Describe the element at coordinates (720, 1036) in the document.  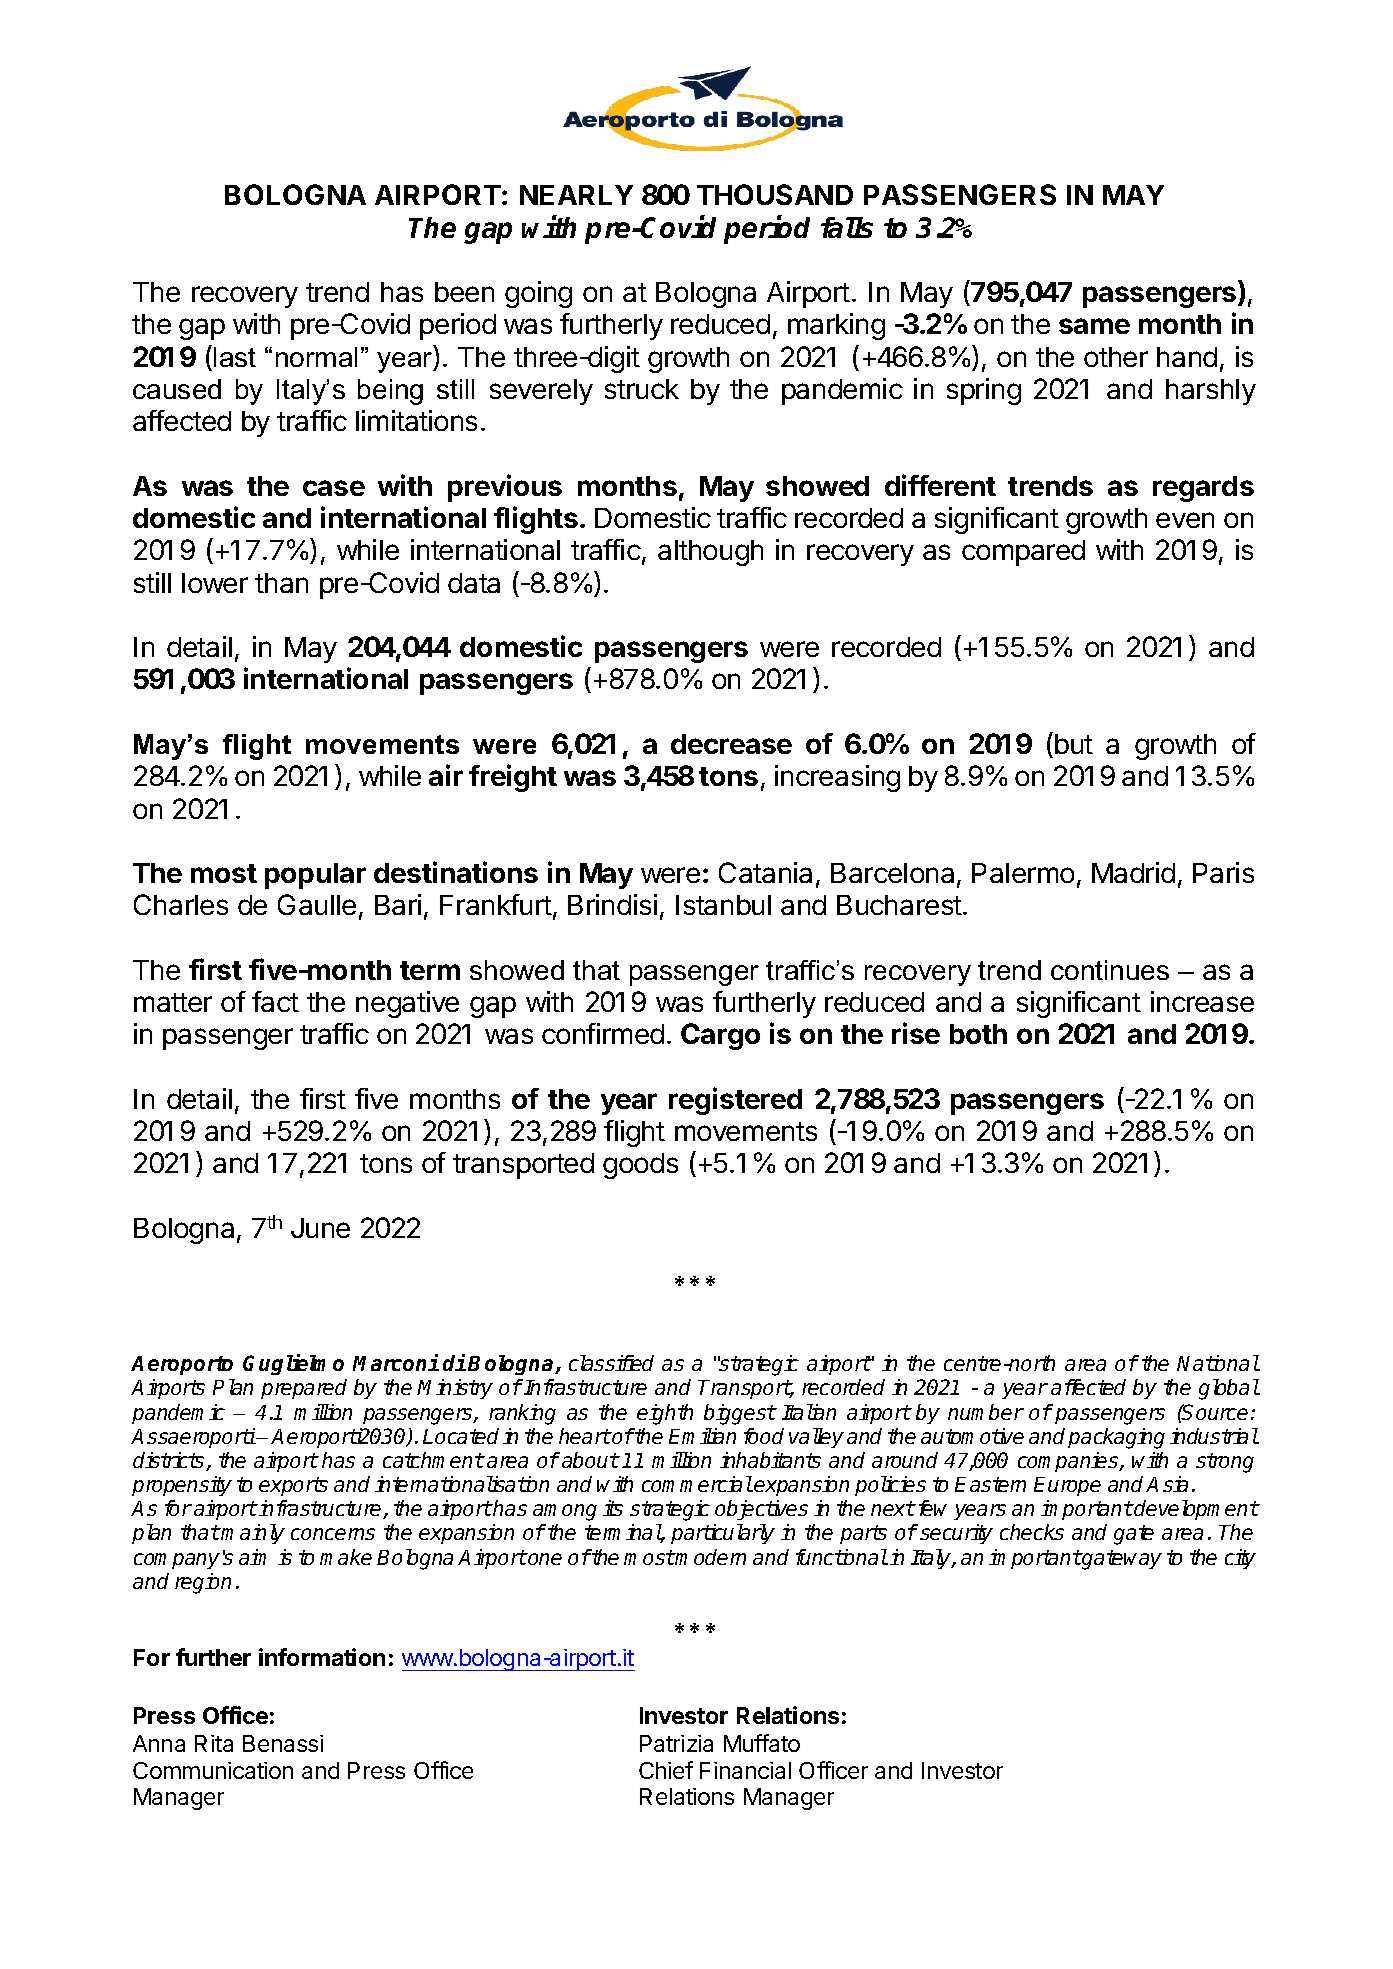
I see `Cargo` at that location.
